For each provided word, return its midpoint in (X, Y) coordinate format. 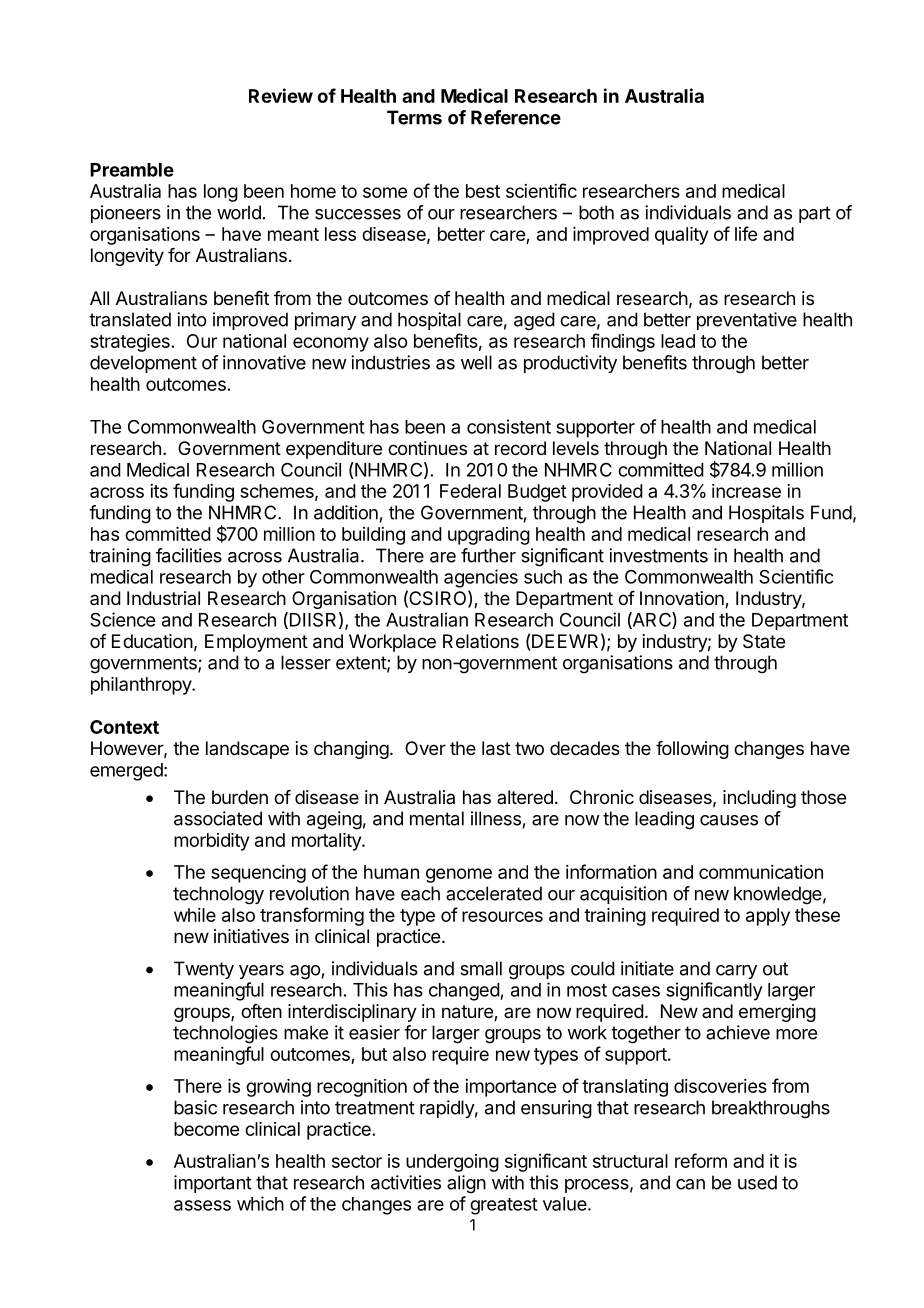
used (757, 1182)
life (746, 233)
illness (496, 818)
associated (218, 818)
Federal (470, 491)
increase (746, 491)
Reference (516, 117)
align (466, 1184)
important (213, 1184)
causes (729, 820)
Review (281, 95)
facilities (189, 555)
